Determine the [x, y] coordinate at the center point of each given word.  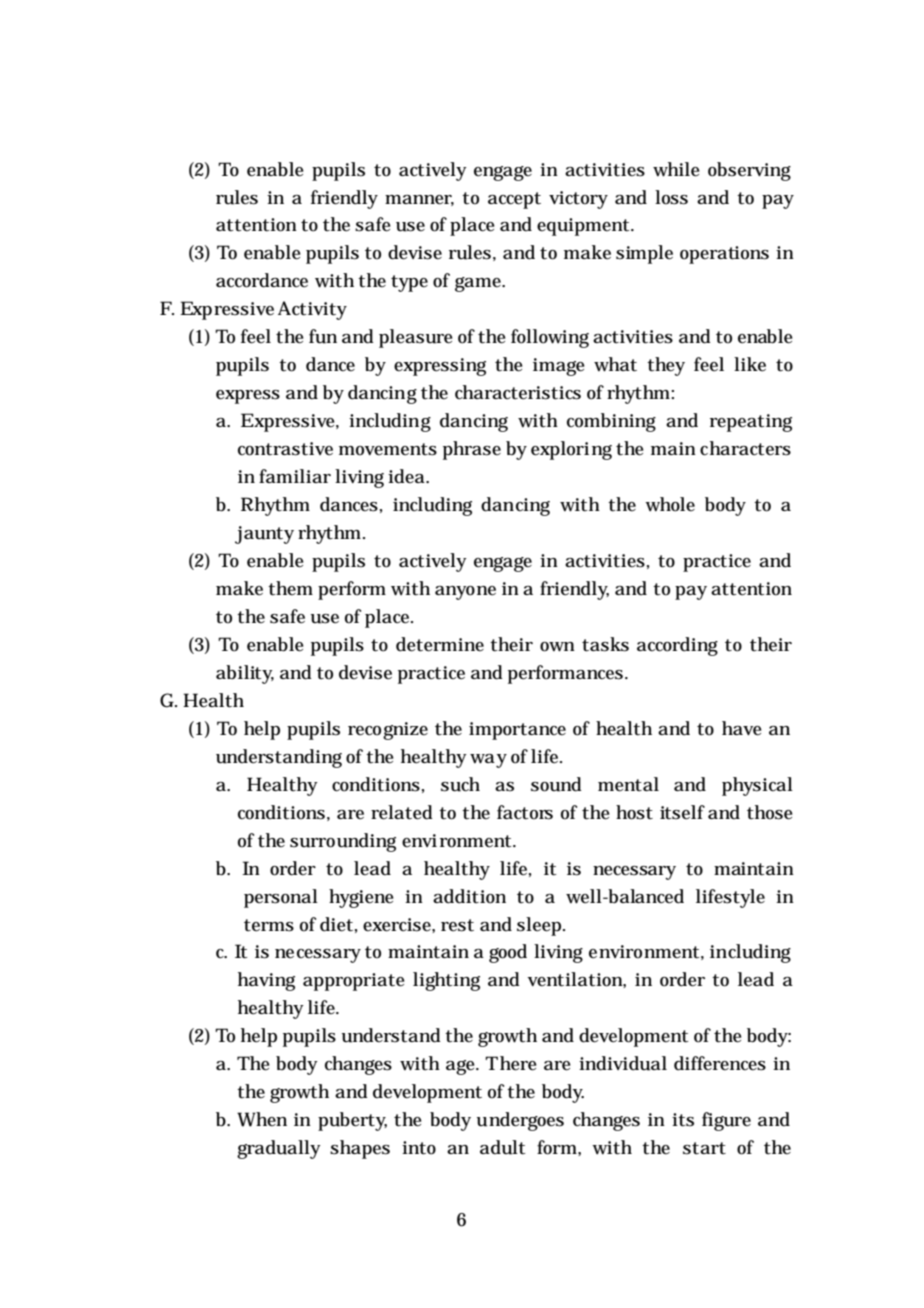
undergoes [520, 1121]
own [557, 647]
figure [726, 1121]
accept [514, 200]
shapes [360, 1149]
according [677, 646]
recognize [388, 731]
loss [671, 197]
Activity [312, 310]
